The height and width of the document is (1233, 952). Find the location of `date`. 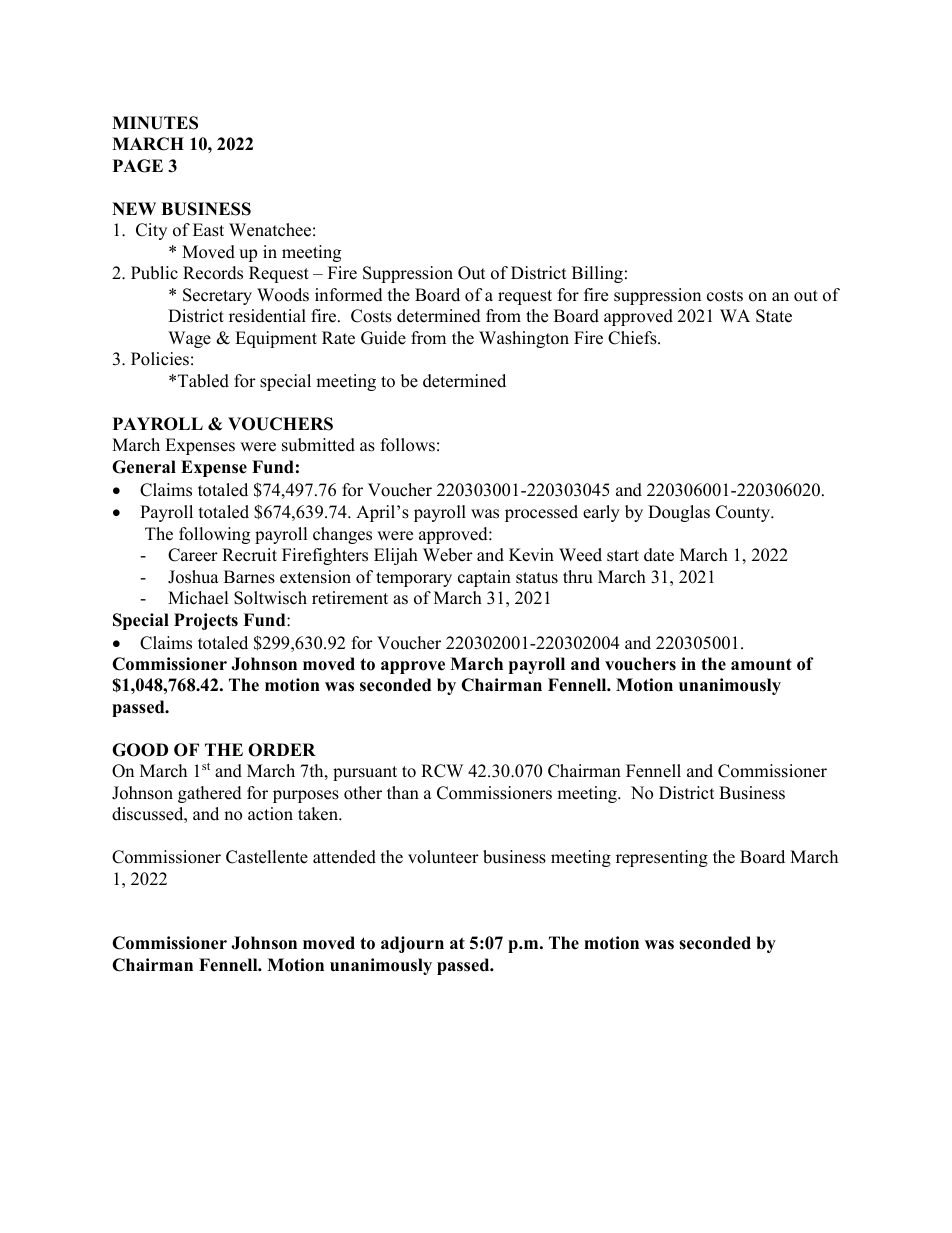

date is located at coordinates (659, 555).
